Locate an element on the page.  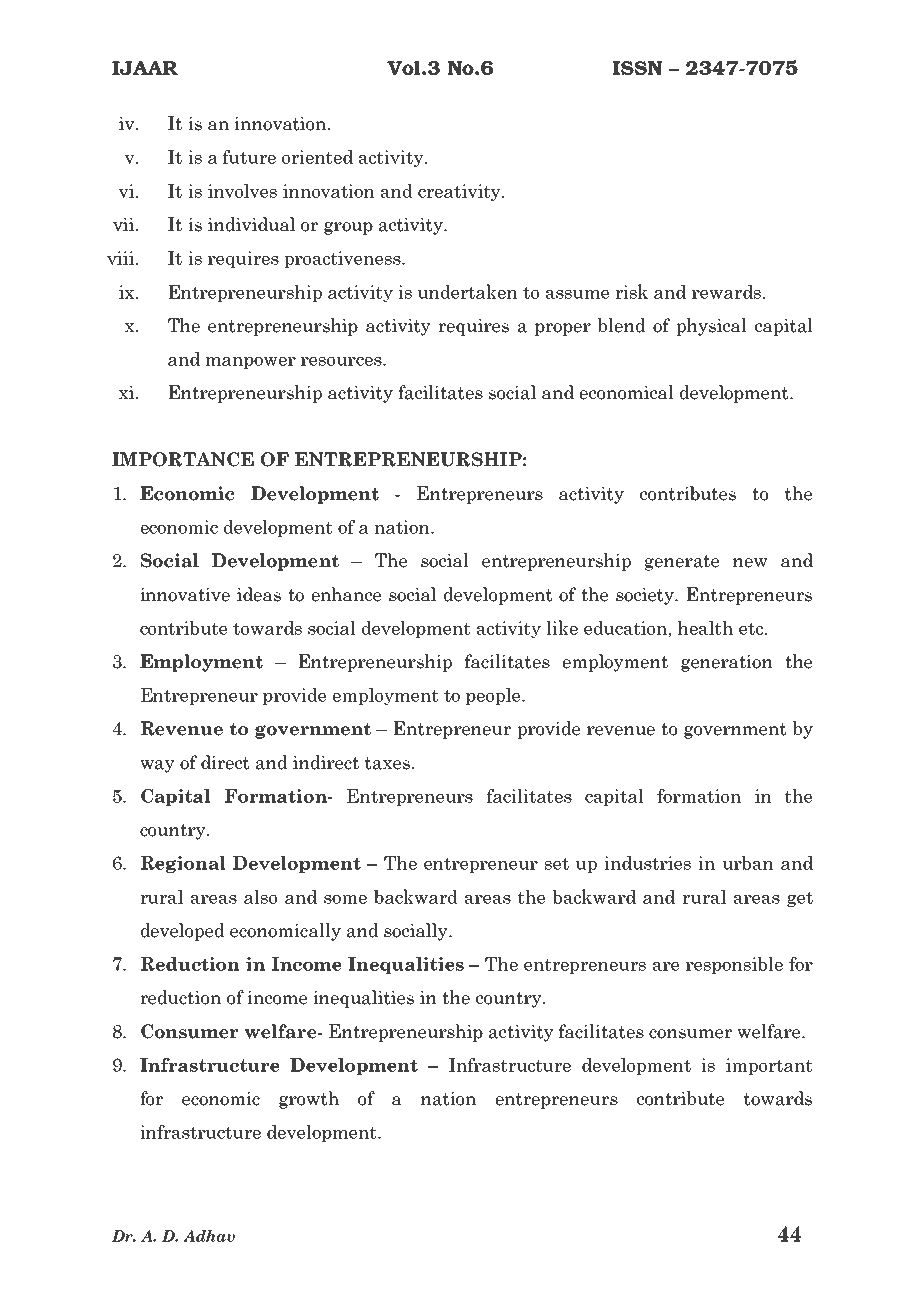
ISSN is located at coordinates (637, 68).
